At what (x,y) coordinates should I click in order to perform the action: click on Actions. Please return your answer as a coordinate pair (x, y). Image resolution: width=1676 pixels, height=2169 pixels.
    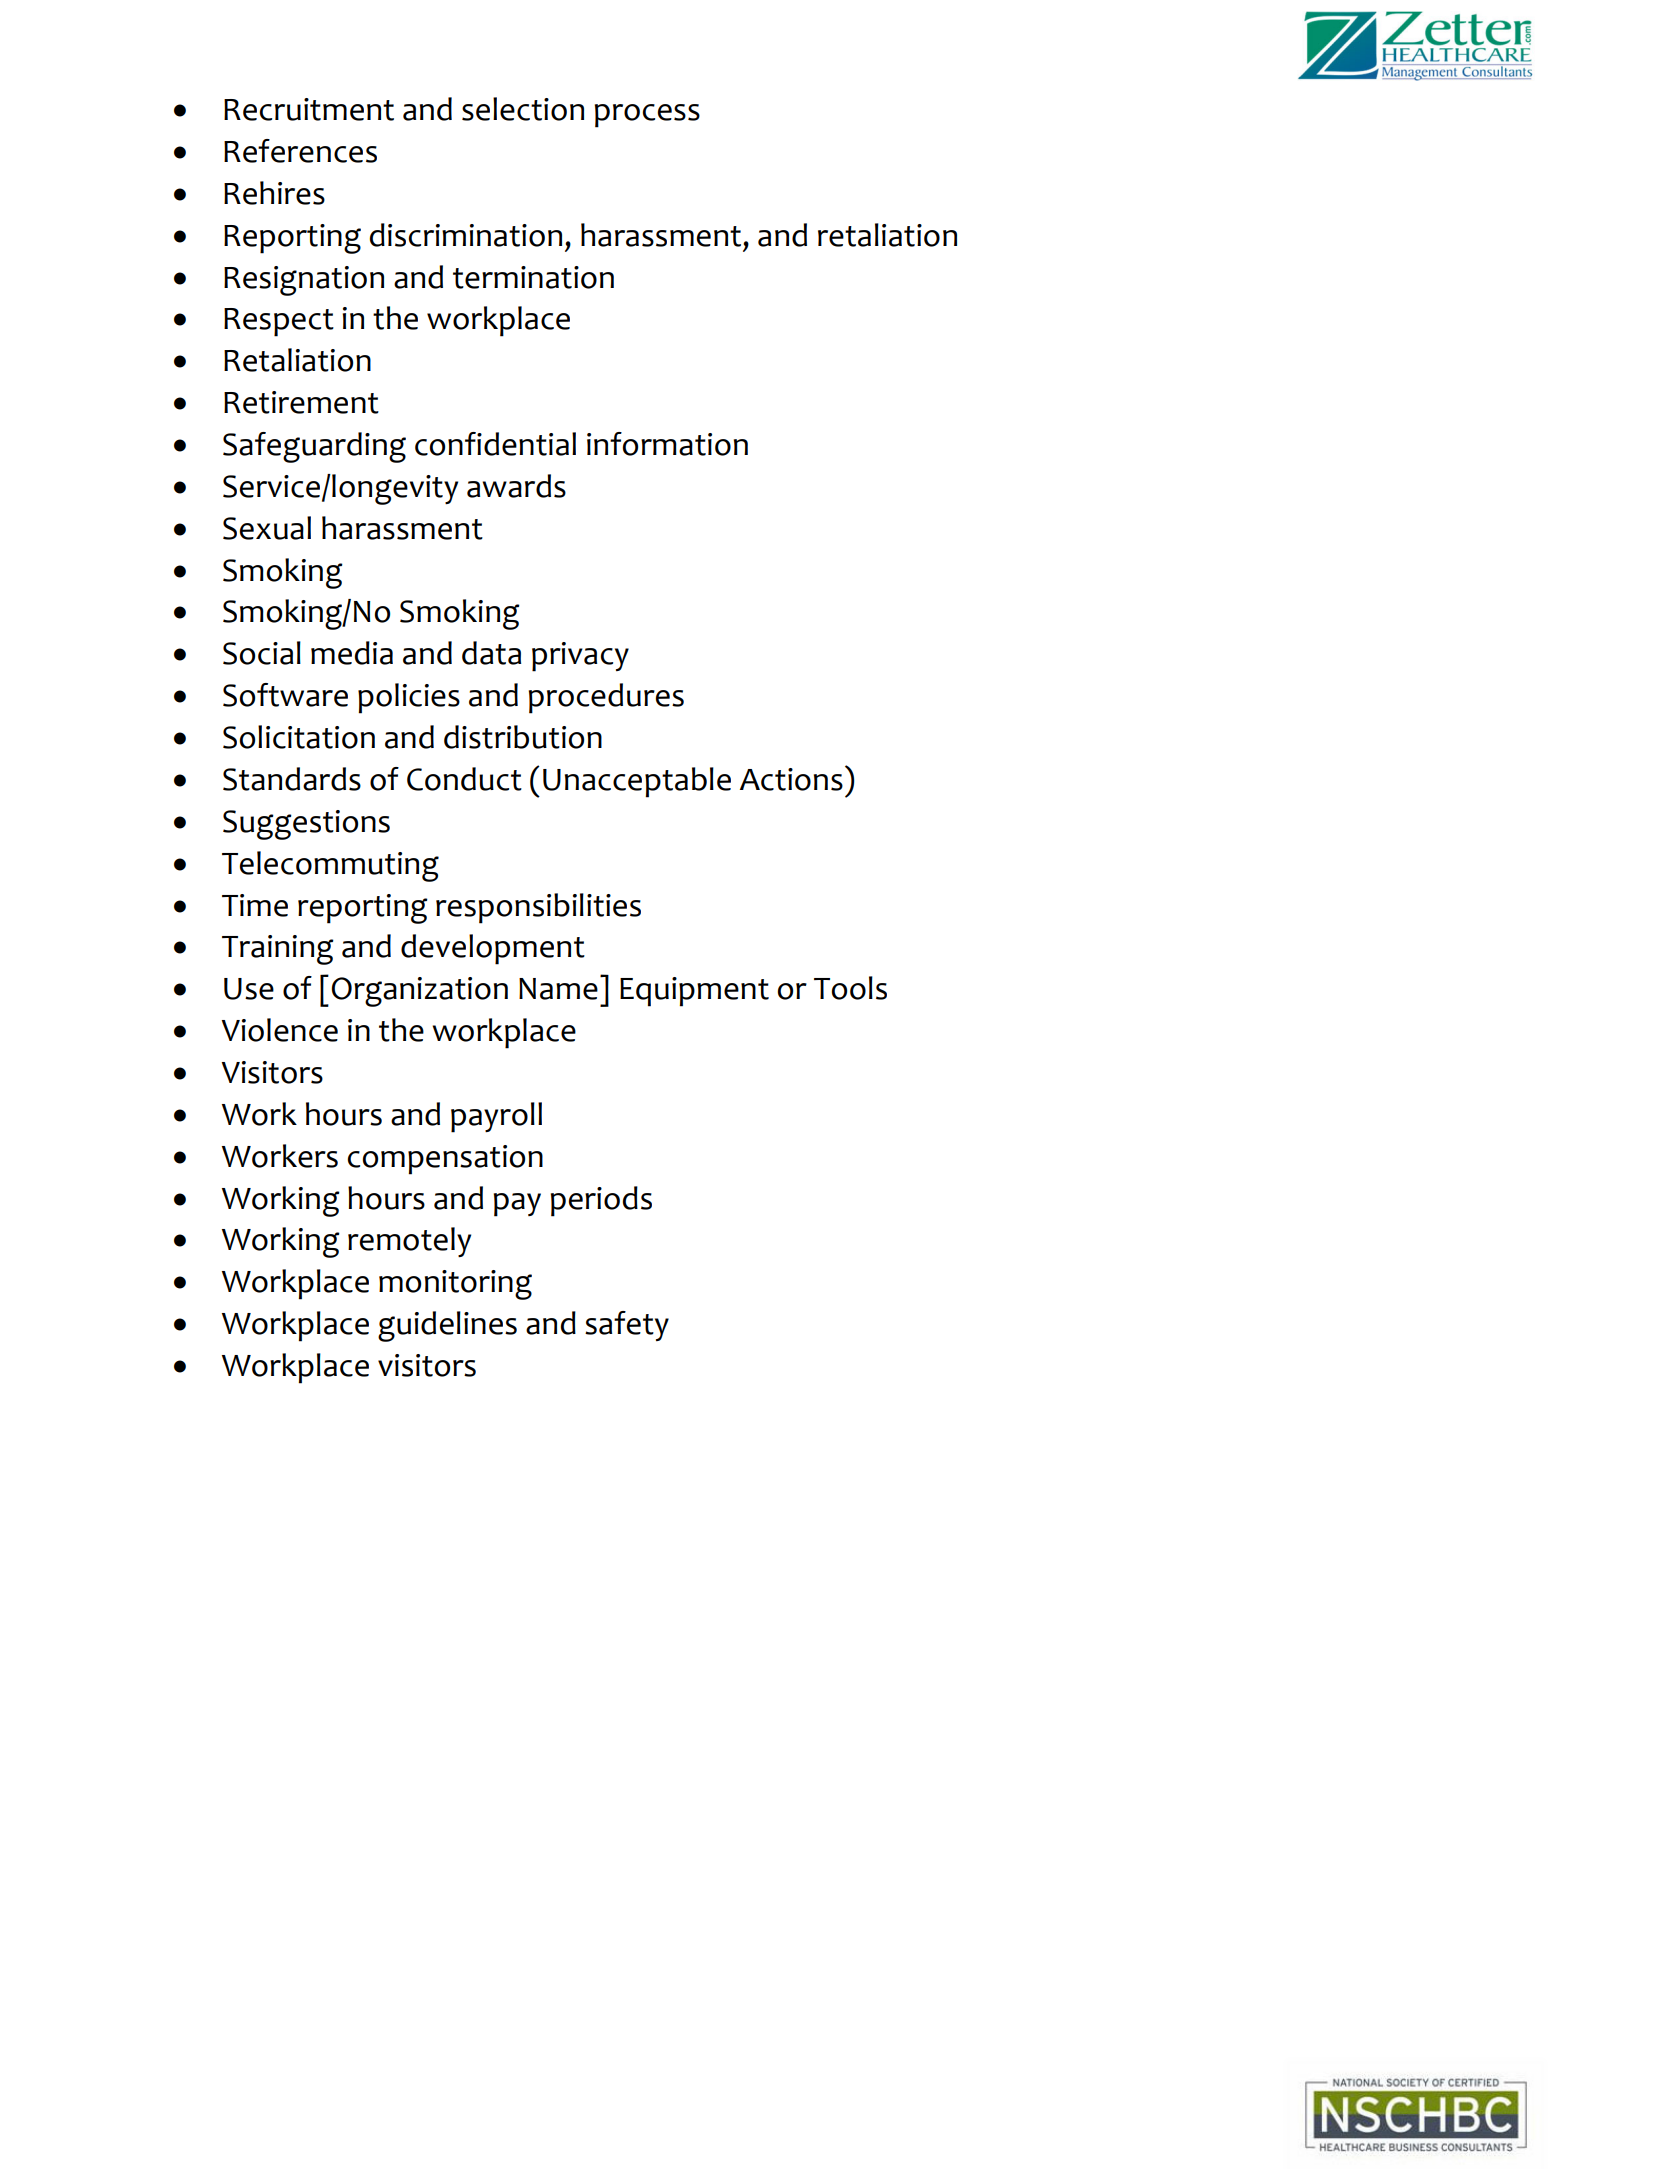
    Looking at the image, I should click on (791, 779).
